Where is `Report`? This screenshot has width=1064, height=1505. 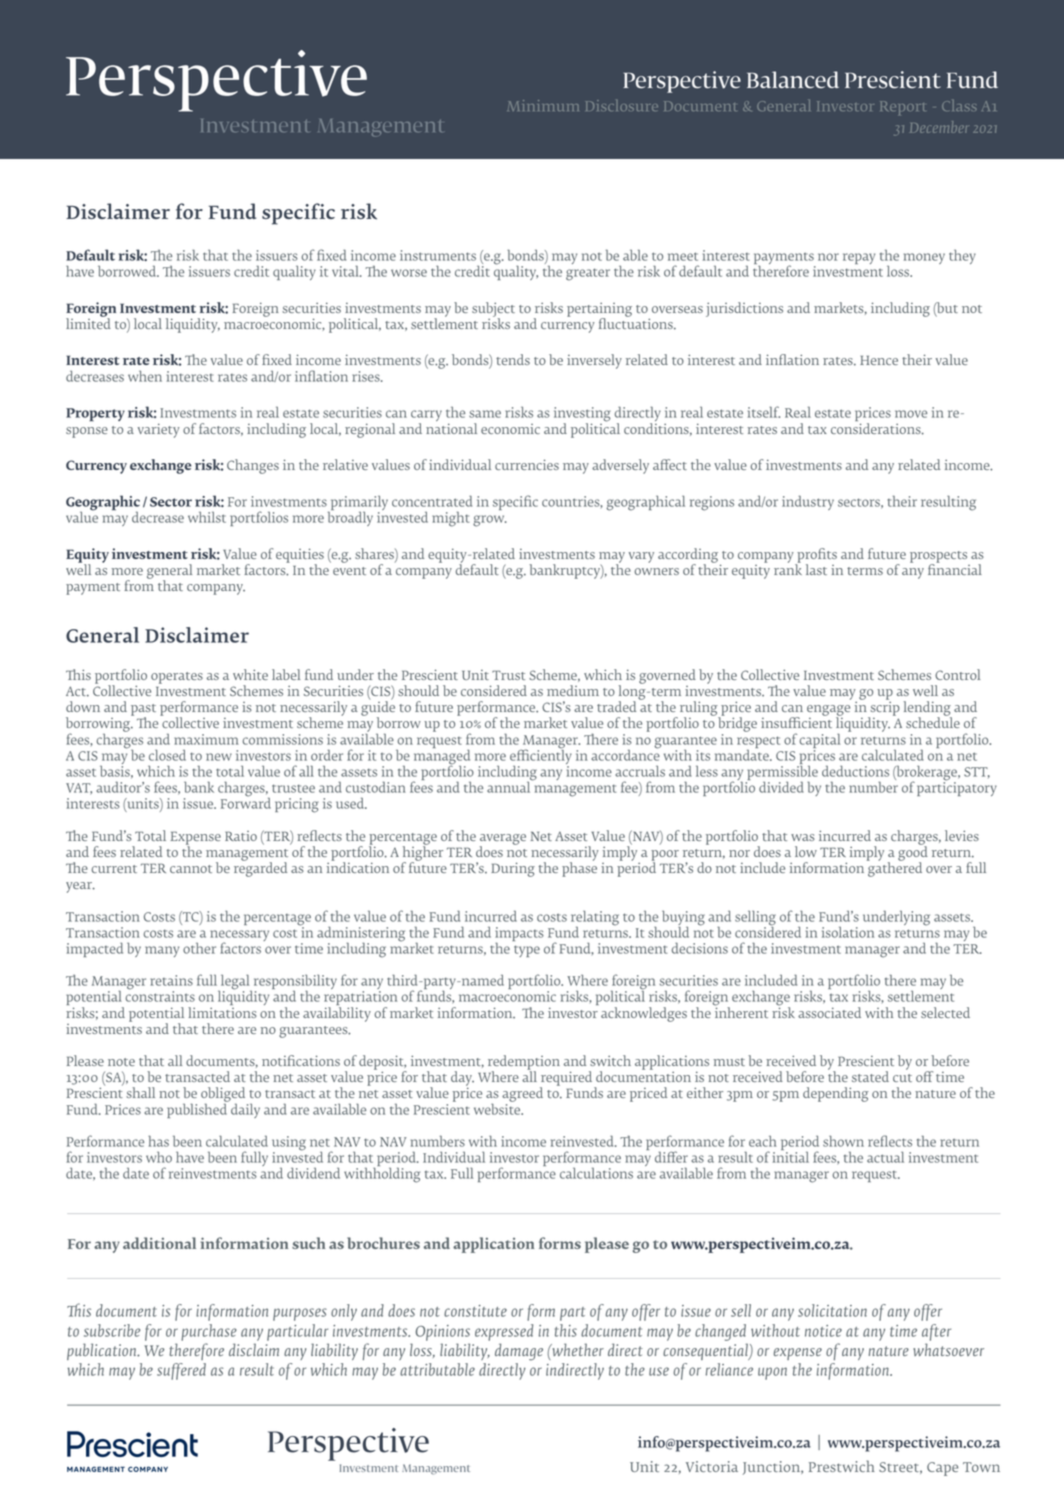 Report is located at coordinates (902, 108).
